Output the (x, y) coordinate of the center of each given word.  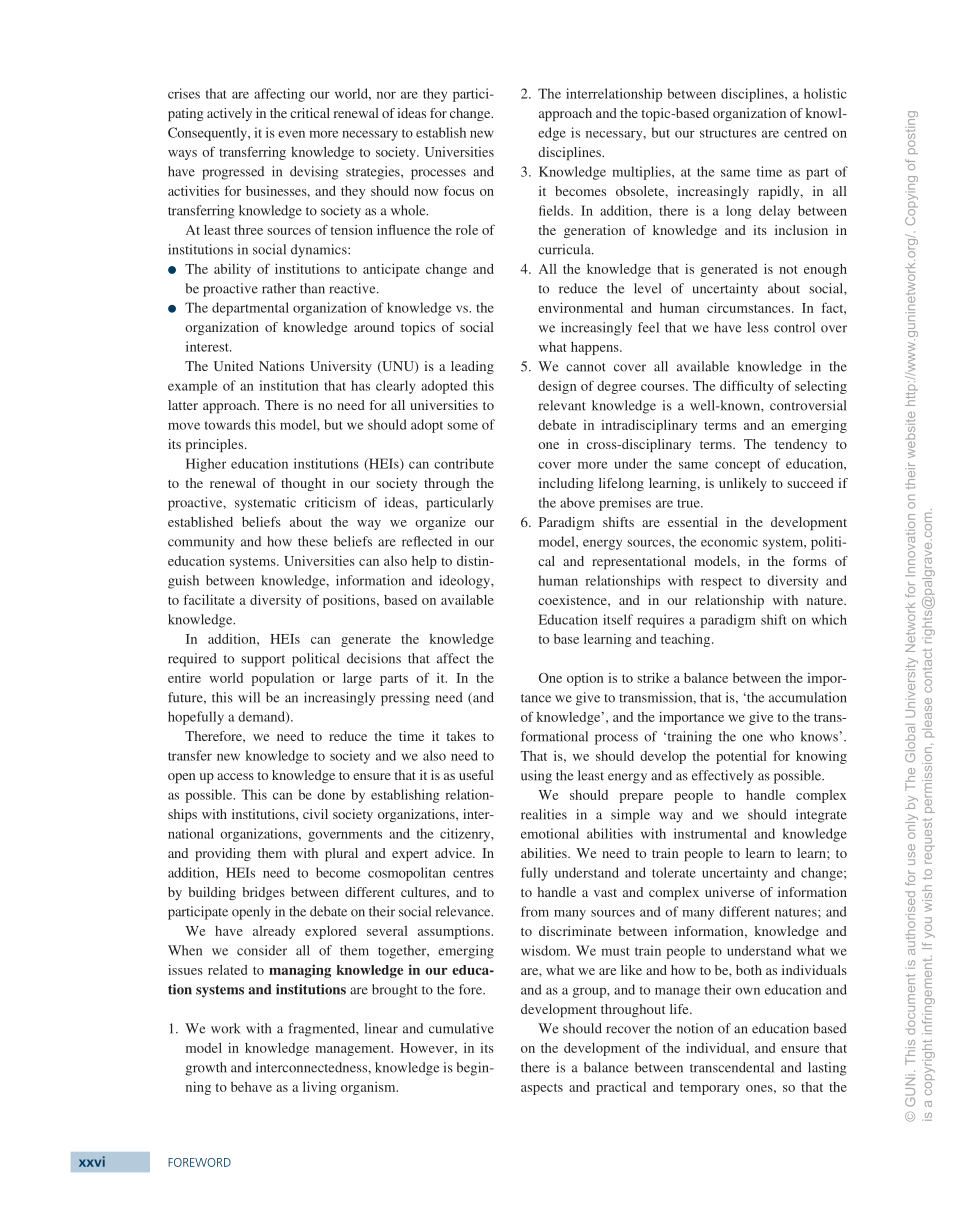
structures (728, 133)
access (235, 776)
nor (386, 95)
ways (182, 155)
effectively (723, 777)
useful (476, 775)
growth (206, 1069)
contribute (464, 463)
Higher (206, 465)
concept (738, 466)
